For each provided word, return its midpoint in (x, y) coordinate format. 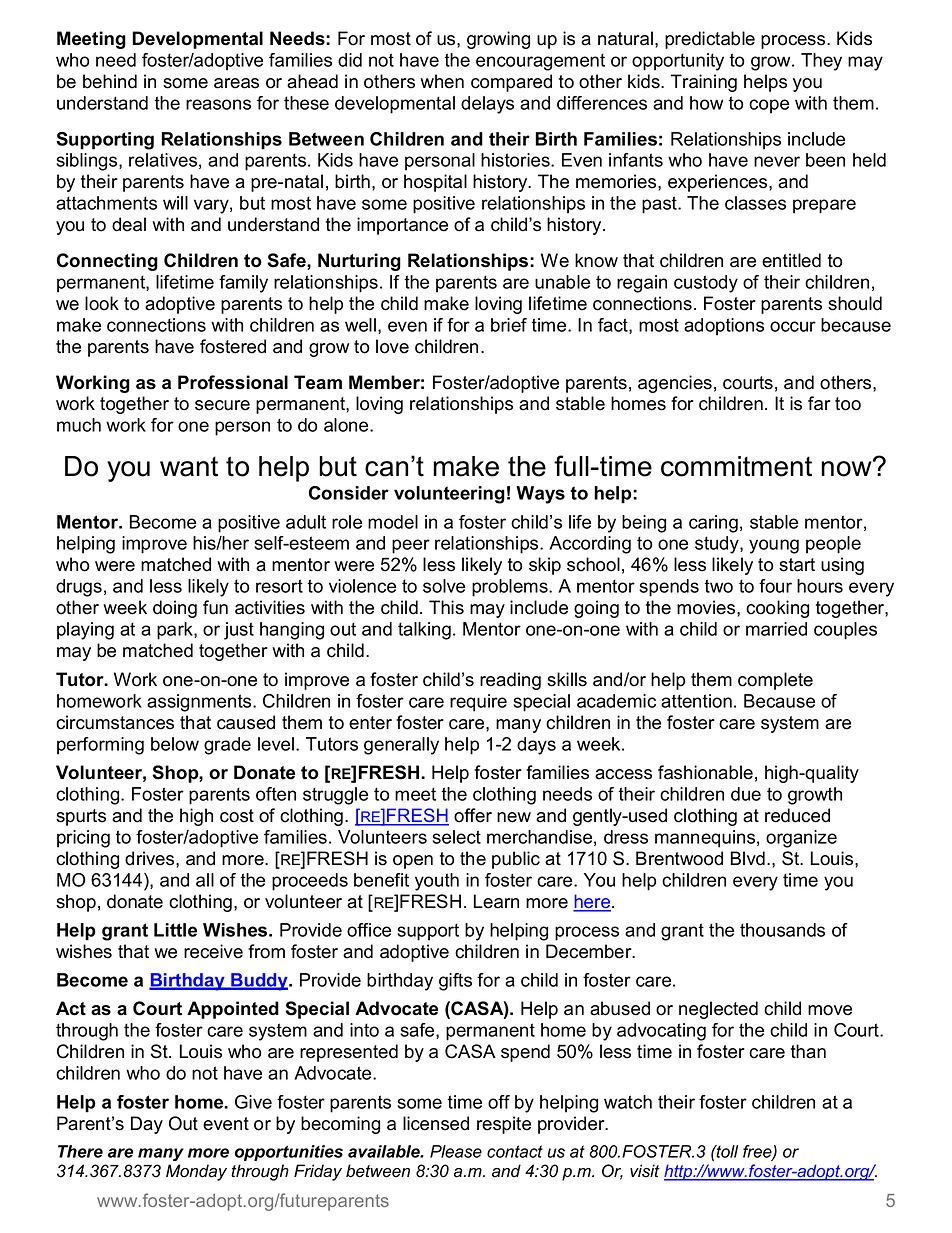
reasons (218, 104)
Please (456, 1151)
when (442, 81)
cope (769, 106)
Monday (196, 1172)
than (808, 1051)
